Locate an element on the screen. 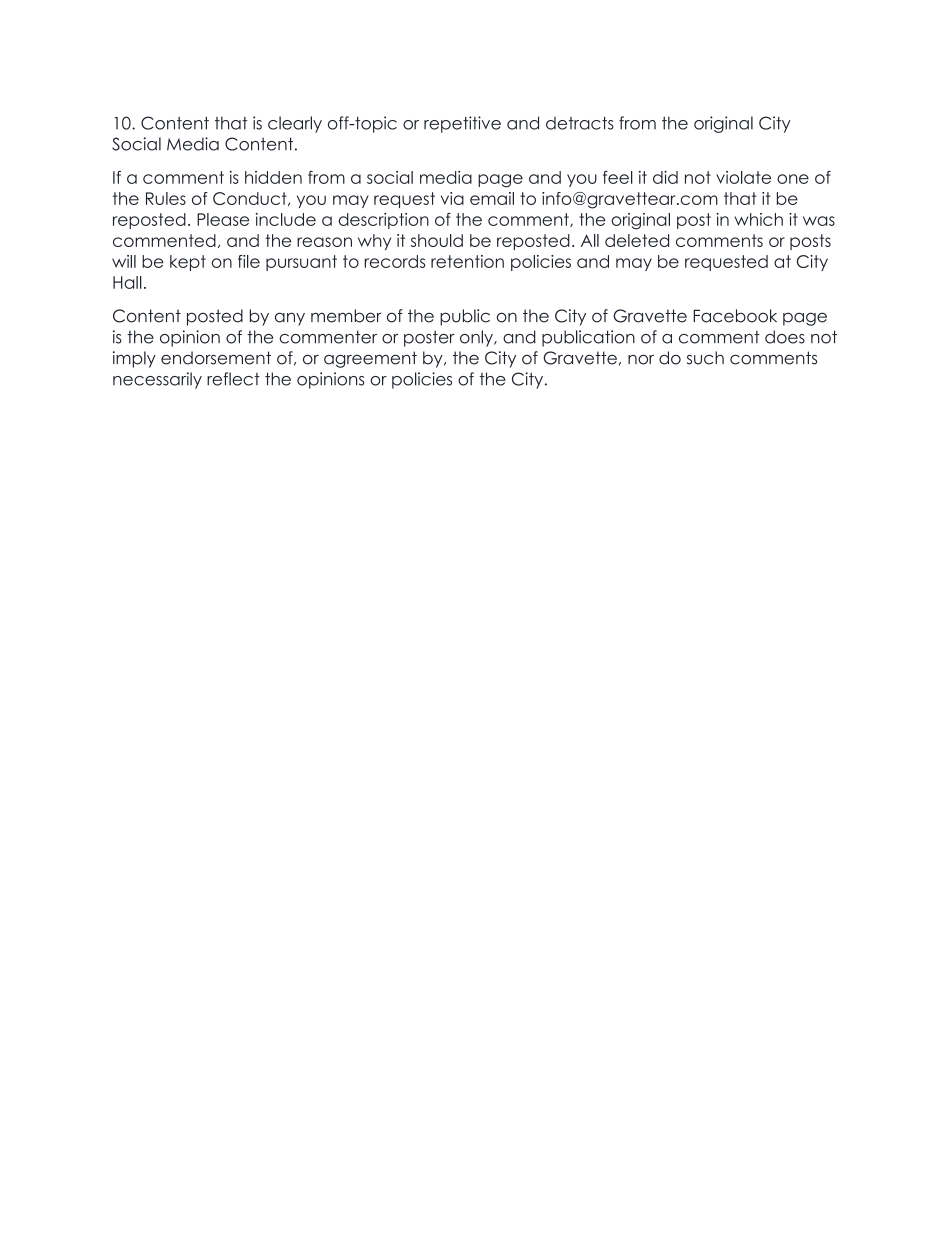 This screenshot has height=1233, width=952. clearly is located at coordinates (295, 124).
